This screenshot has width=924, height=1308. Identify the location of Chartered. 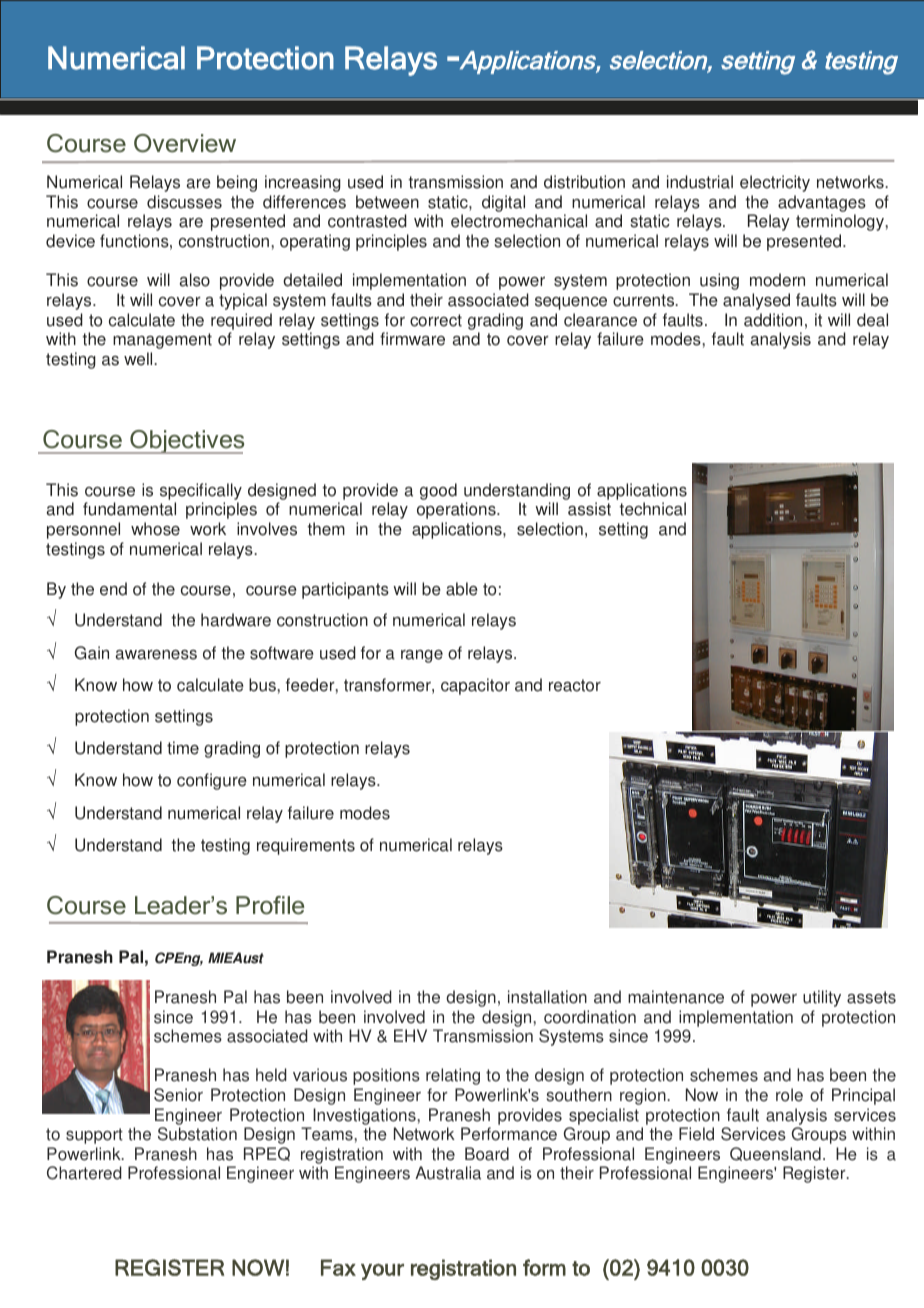
(84, 1173).
